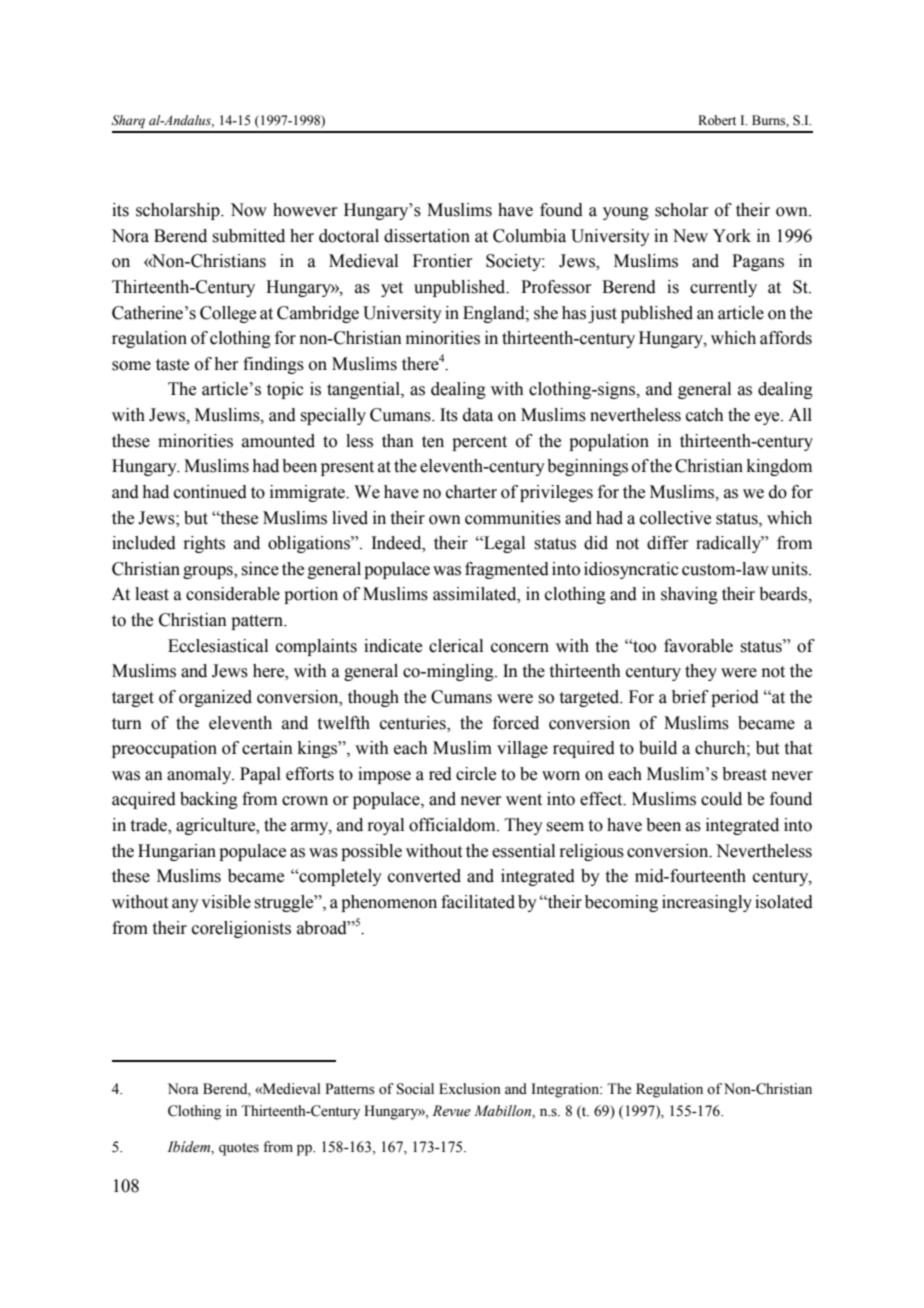  Describe the element at coordinates (185, 905) in the image. I see `any` at that location.
